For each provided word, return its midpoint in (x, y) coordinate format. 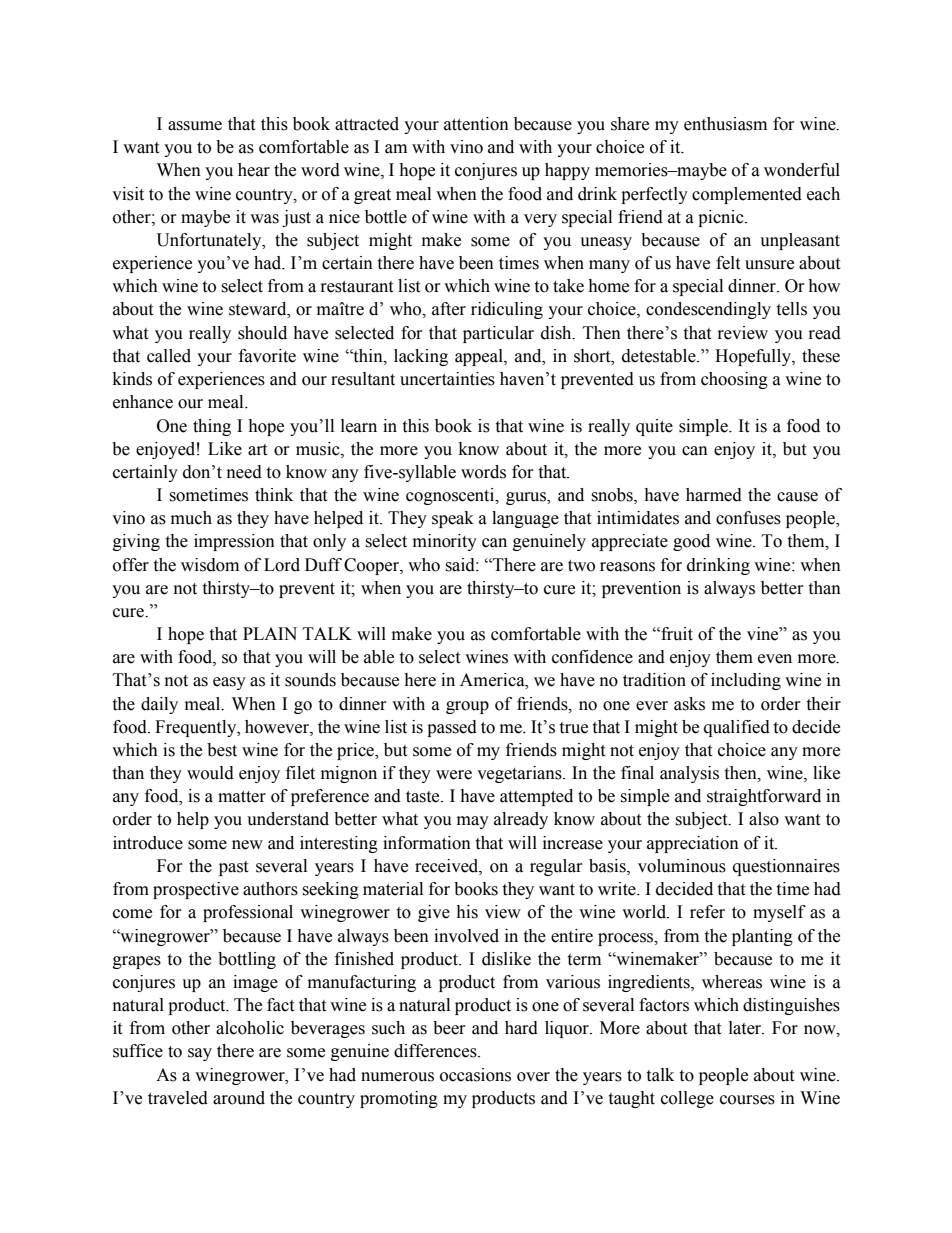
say (200, 1054)
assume (195, 126)
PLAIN (270, 633)
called (169, 356)
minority (445, 542)
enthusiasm (725, 124)
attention (476, 124)
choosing (734, 380)
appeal (480, 357)
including (746, 681)
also (764, 819)
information (427, 843)
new (247, 845)
